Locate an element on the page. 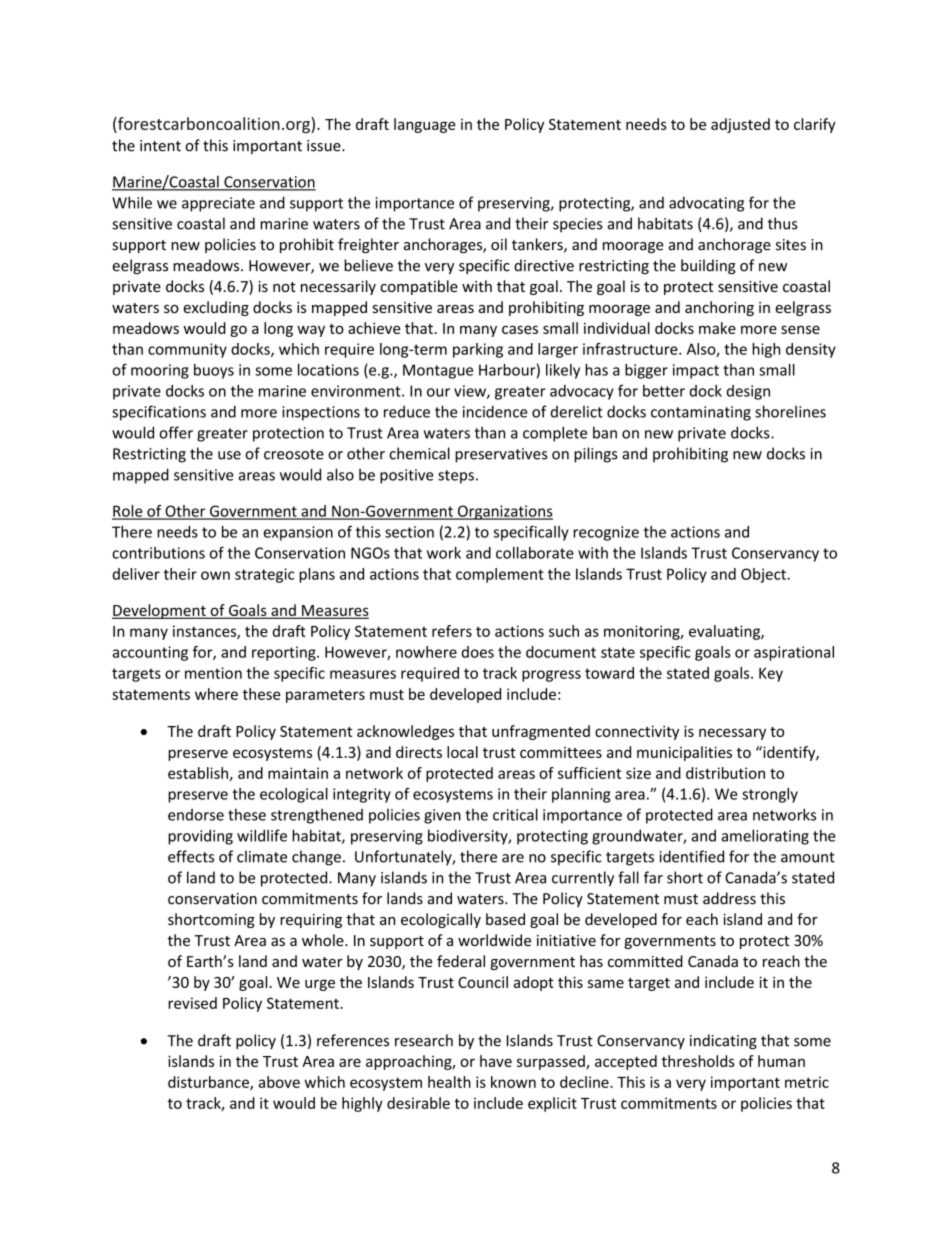 This document has width=952, height=1233. language is located at coordinates (425, 125).
